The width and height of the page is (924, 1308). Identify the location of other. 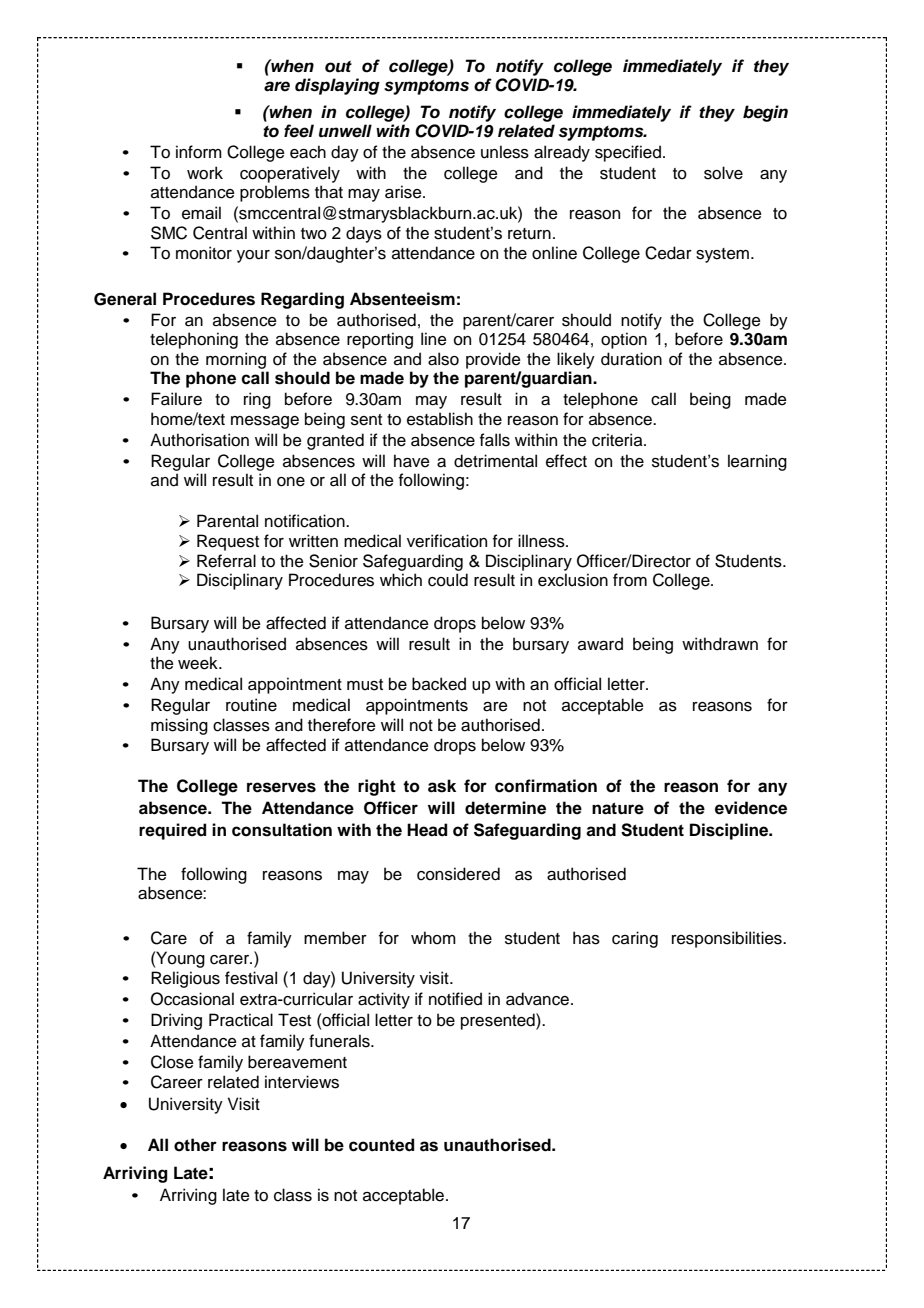
(195, 1145).
